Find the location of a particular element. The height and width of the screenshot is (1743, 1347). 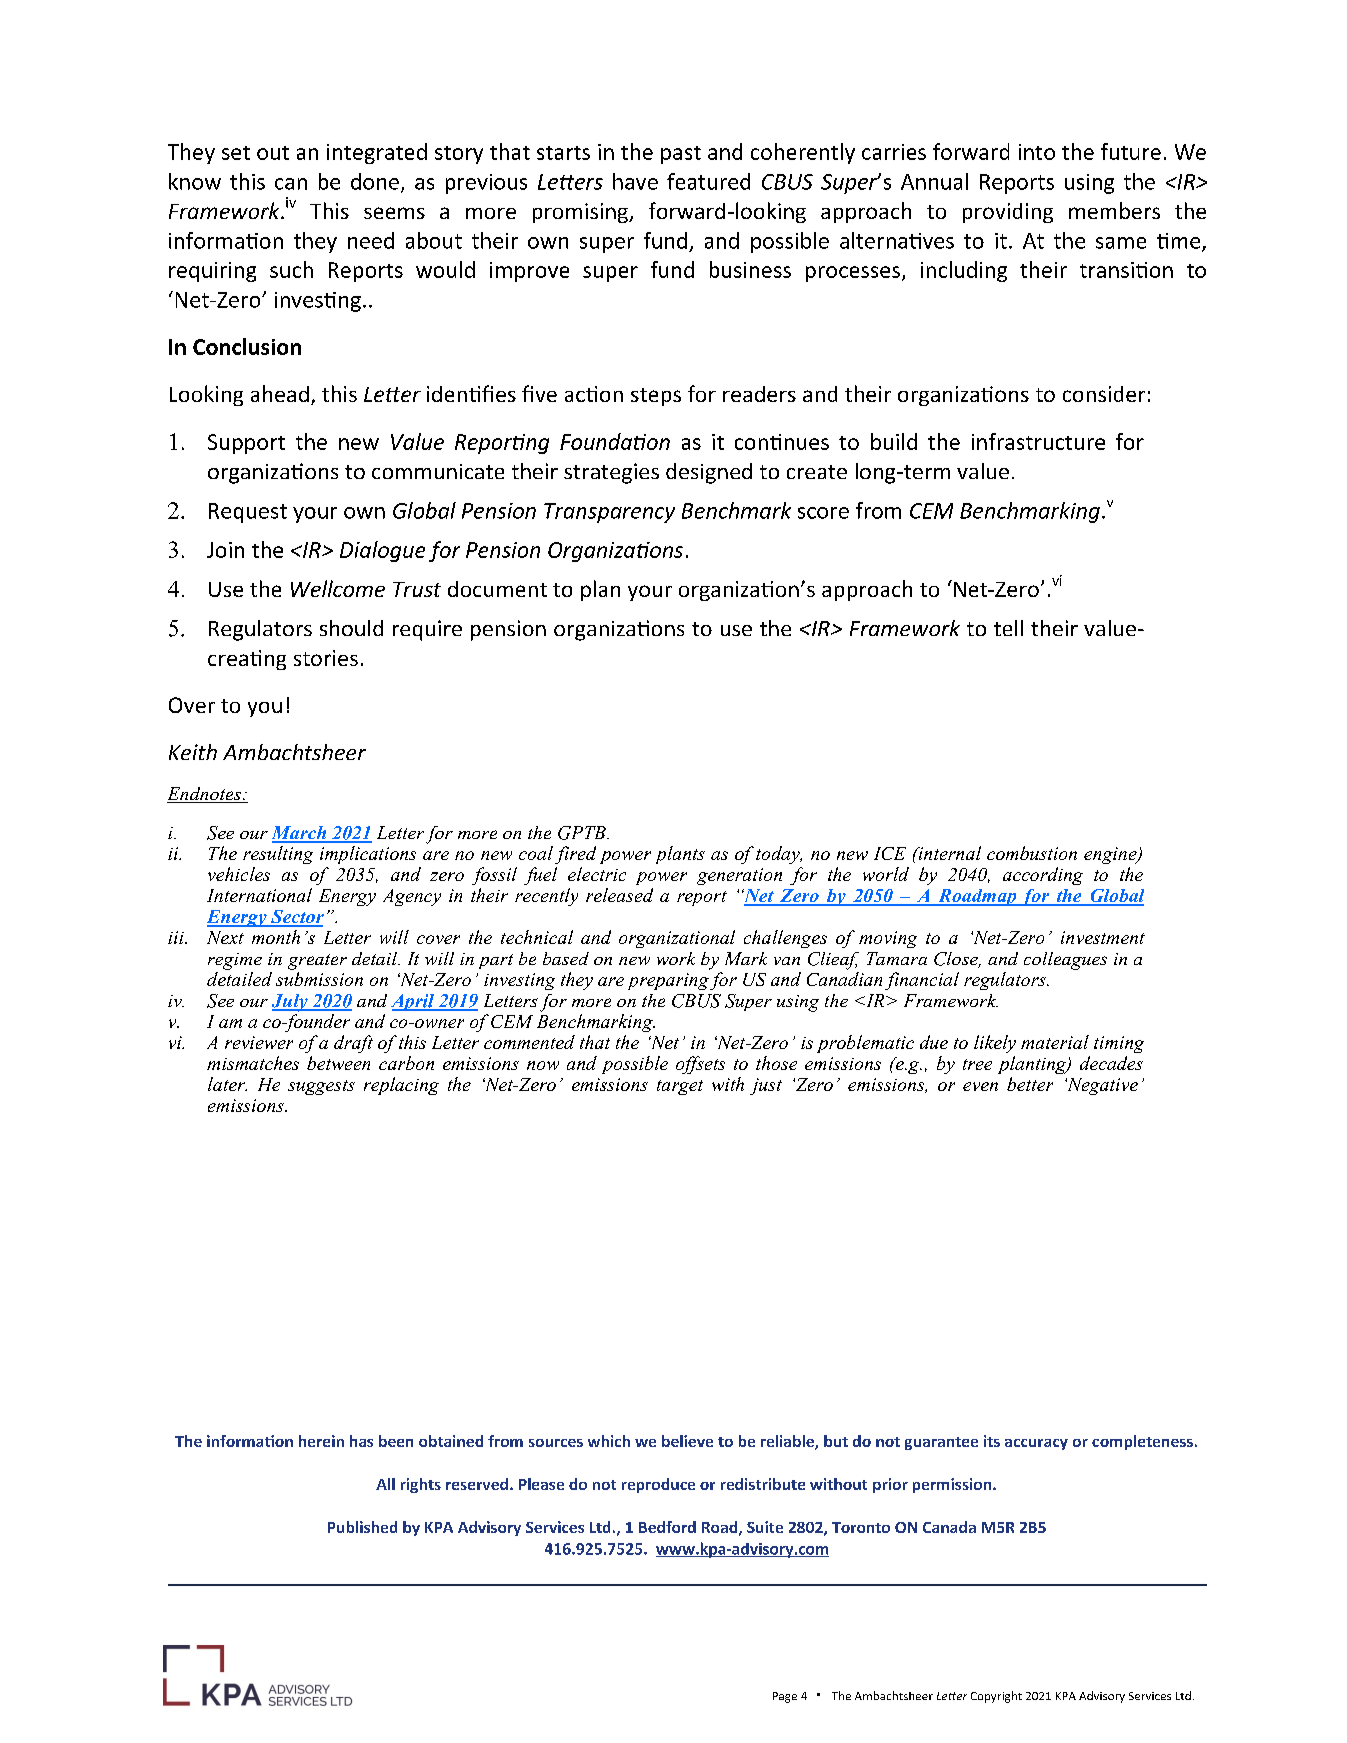

done is located at coordinates (375, 181).
